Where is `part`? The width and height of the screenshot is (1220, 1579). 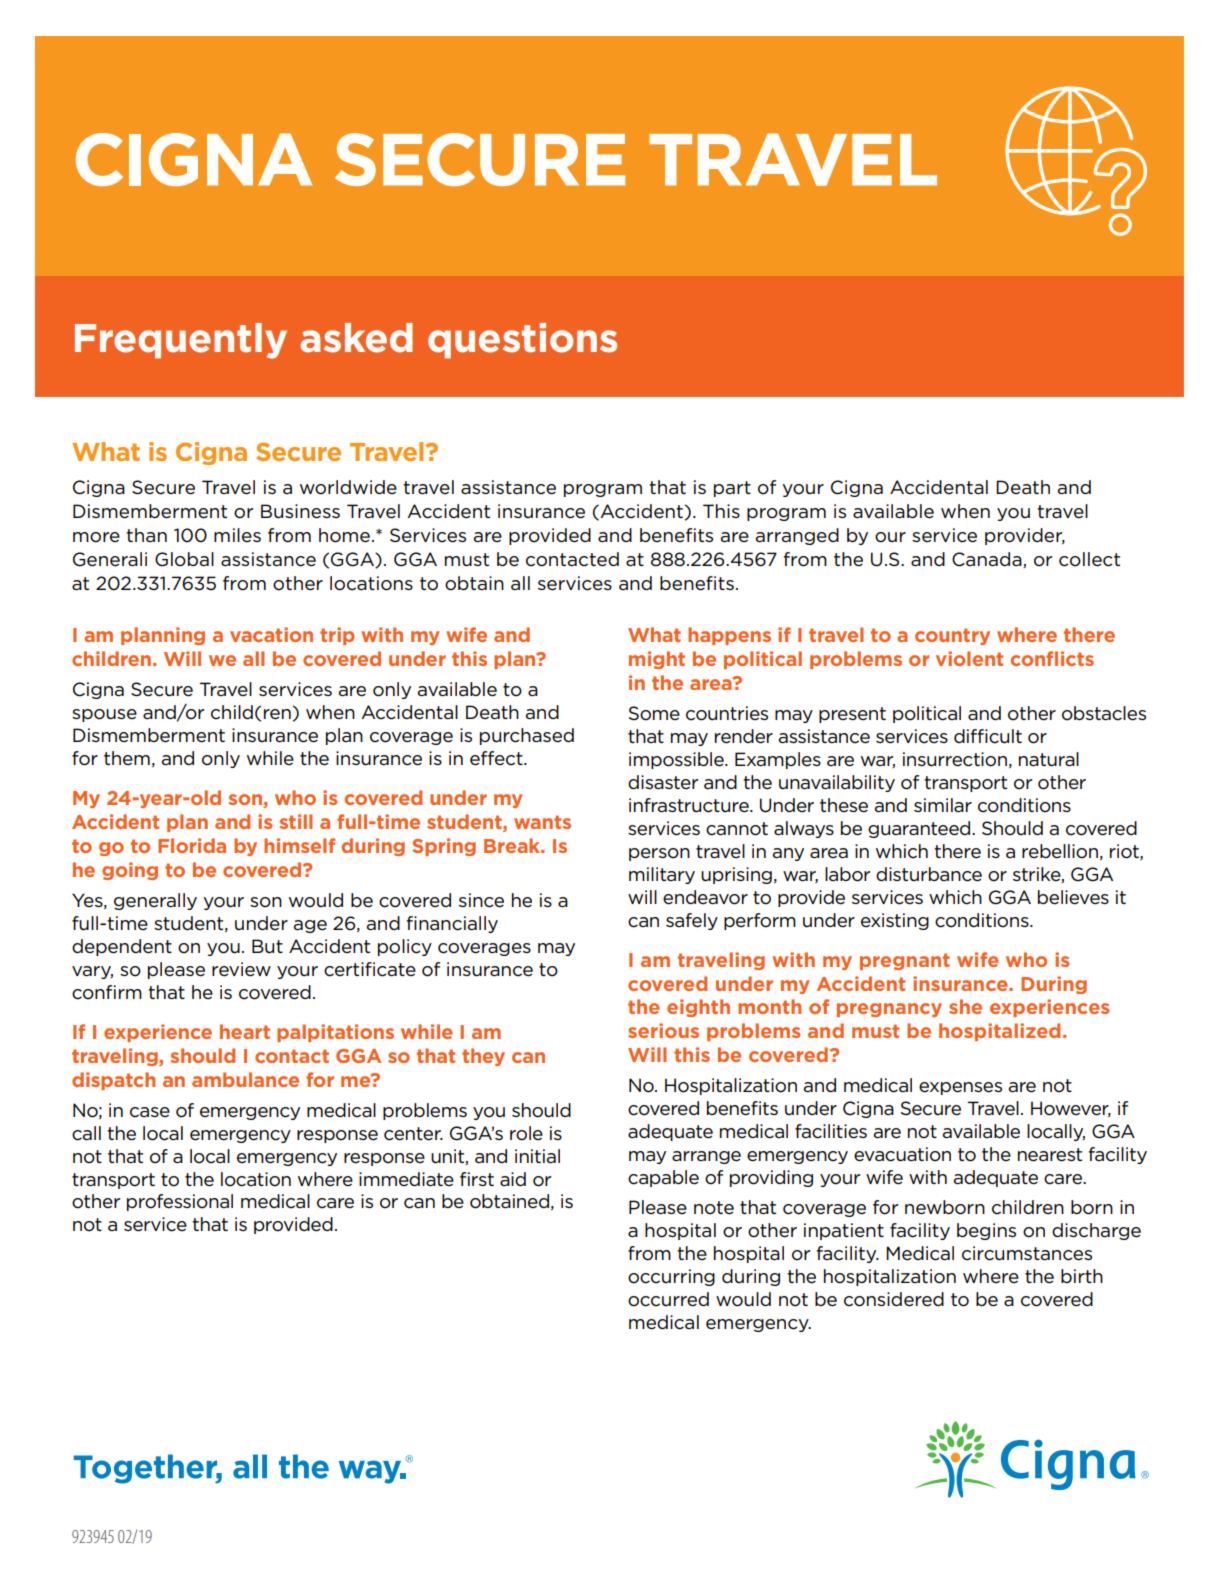 part is located at coordinates (732, 489).
